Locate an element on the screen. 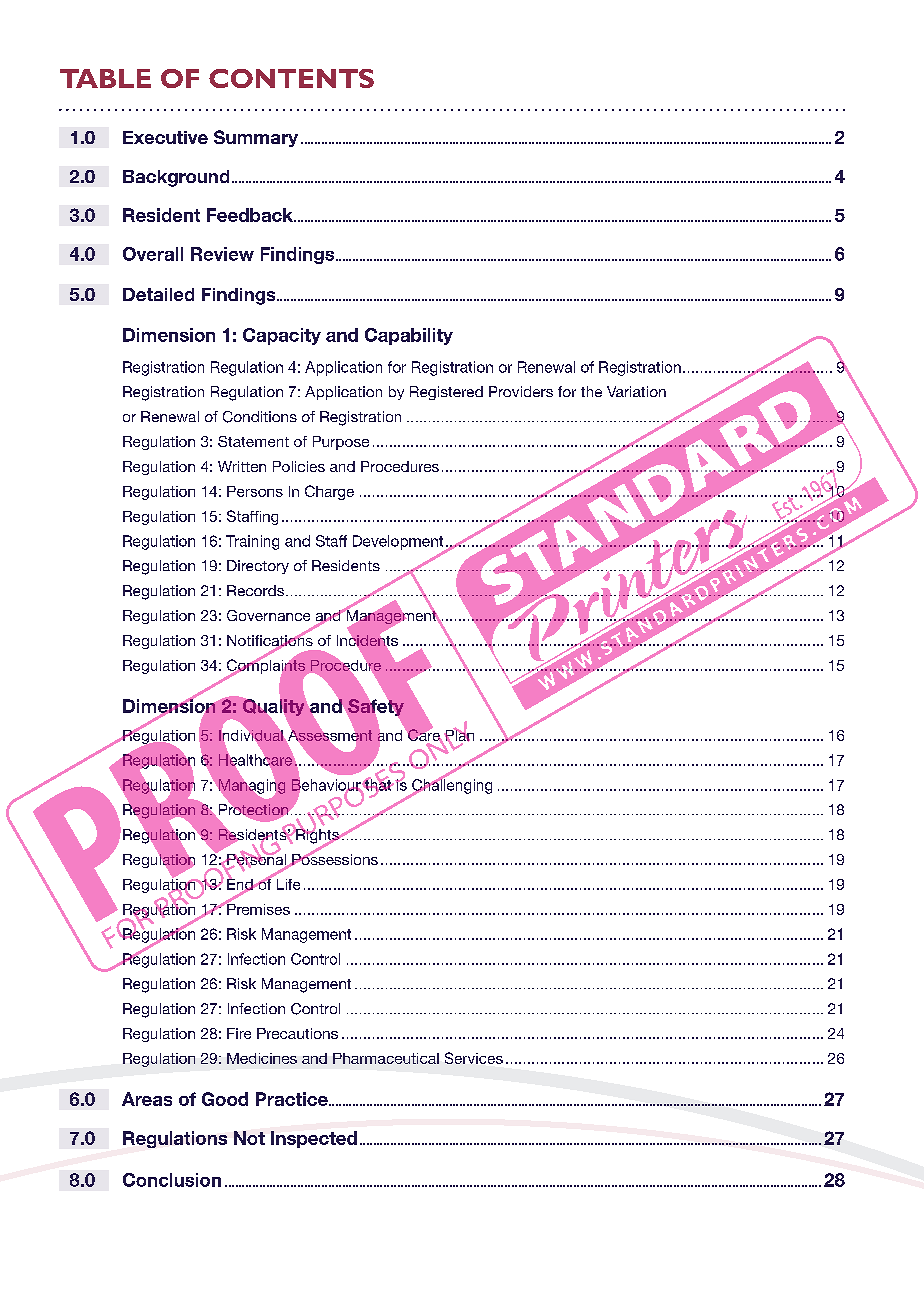 The image size is (924, 1308). Areas is located at coordinates (147, 1099).
